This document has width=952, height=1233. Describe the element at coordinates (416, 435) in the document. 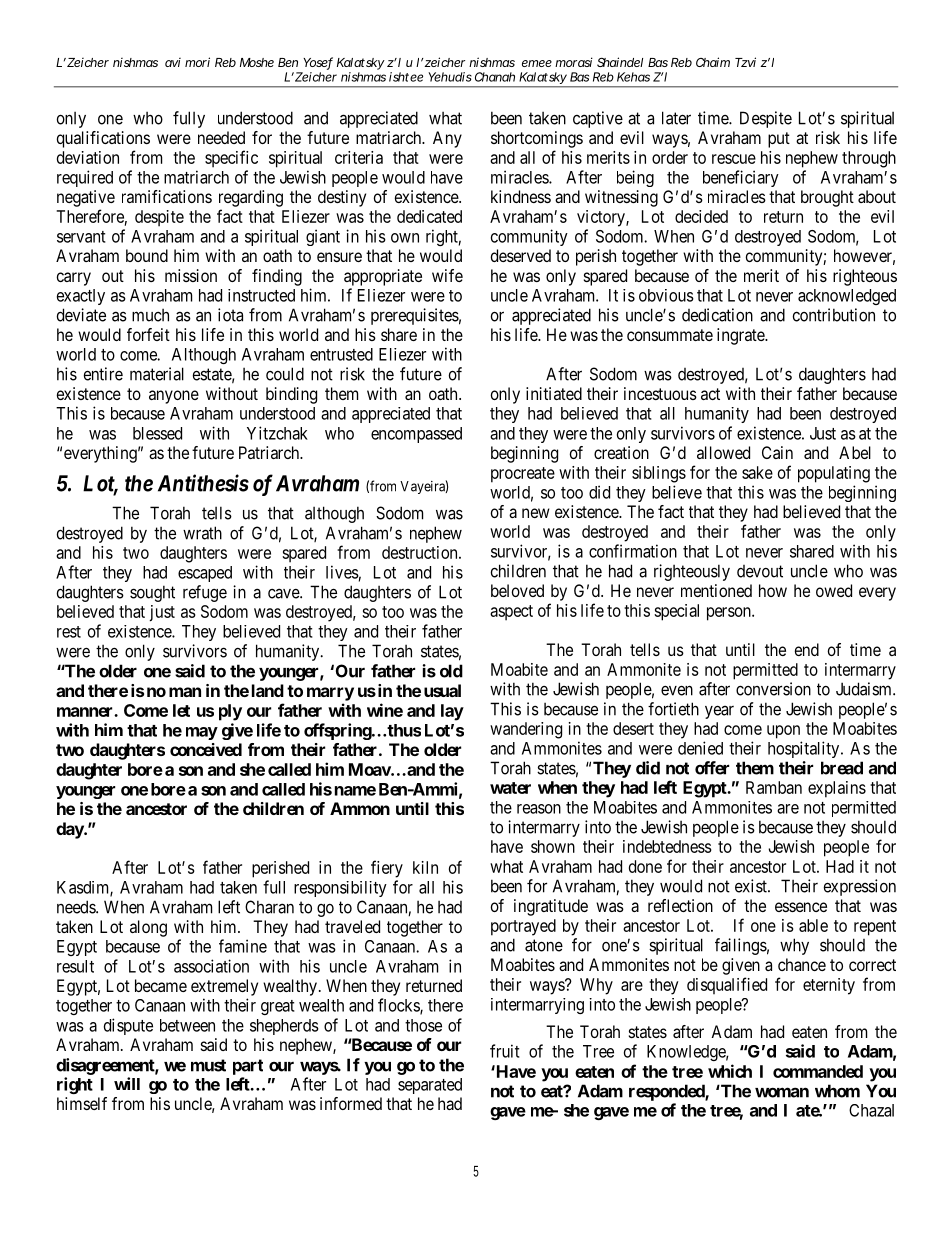

I see `encompassed` at that location.
